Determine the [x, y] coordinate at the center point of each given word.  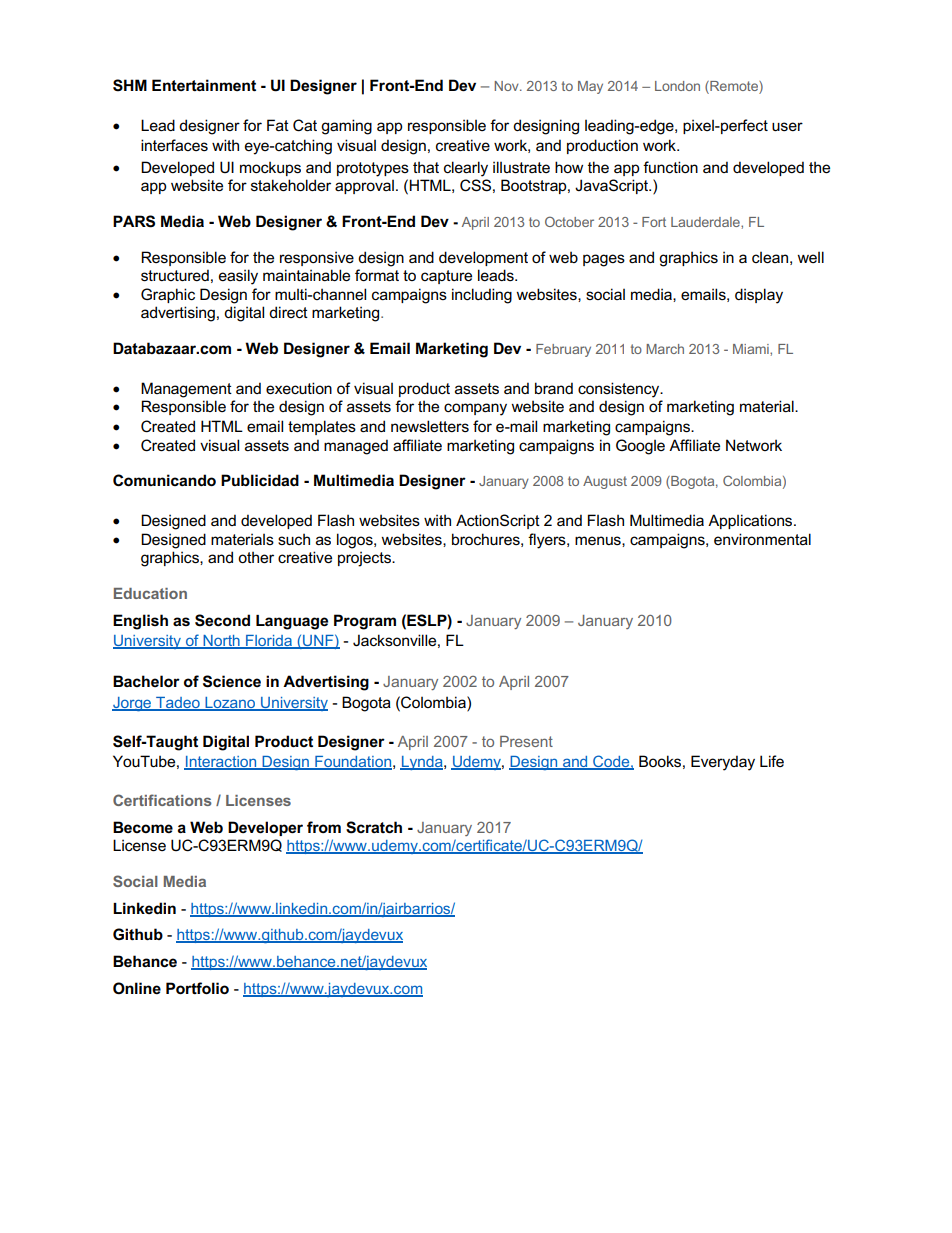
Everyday [723, 763]
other [256, 557]
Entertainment [204, 85]
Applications [751, 521]
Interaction [221, 763]
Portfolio [197, 988]
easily [238, 277]
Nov [507, 86]
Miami [752, 349]
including [482, 296]
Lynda [422, 763]
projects [365, 559]
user [787, 126]
